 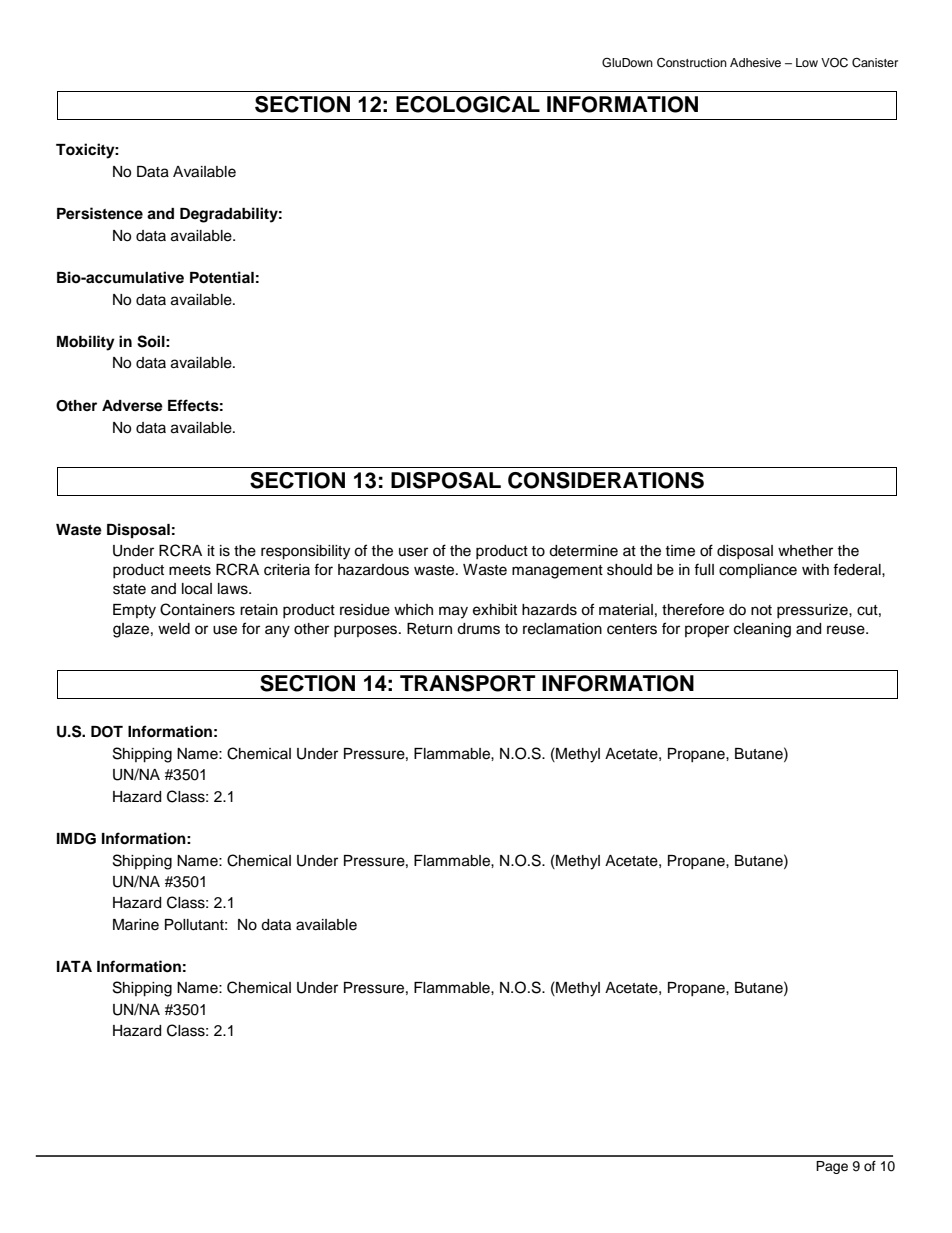 What do you see at coordinates (100, 213) in the document?
I see `Persistence` at bounding box center [100, 213].
